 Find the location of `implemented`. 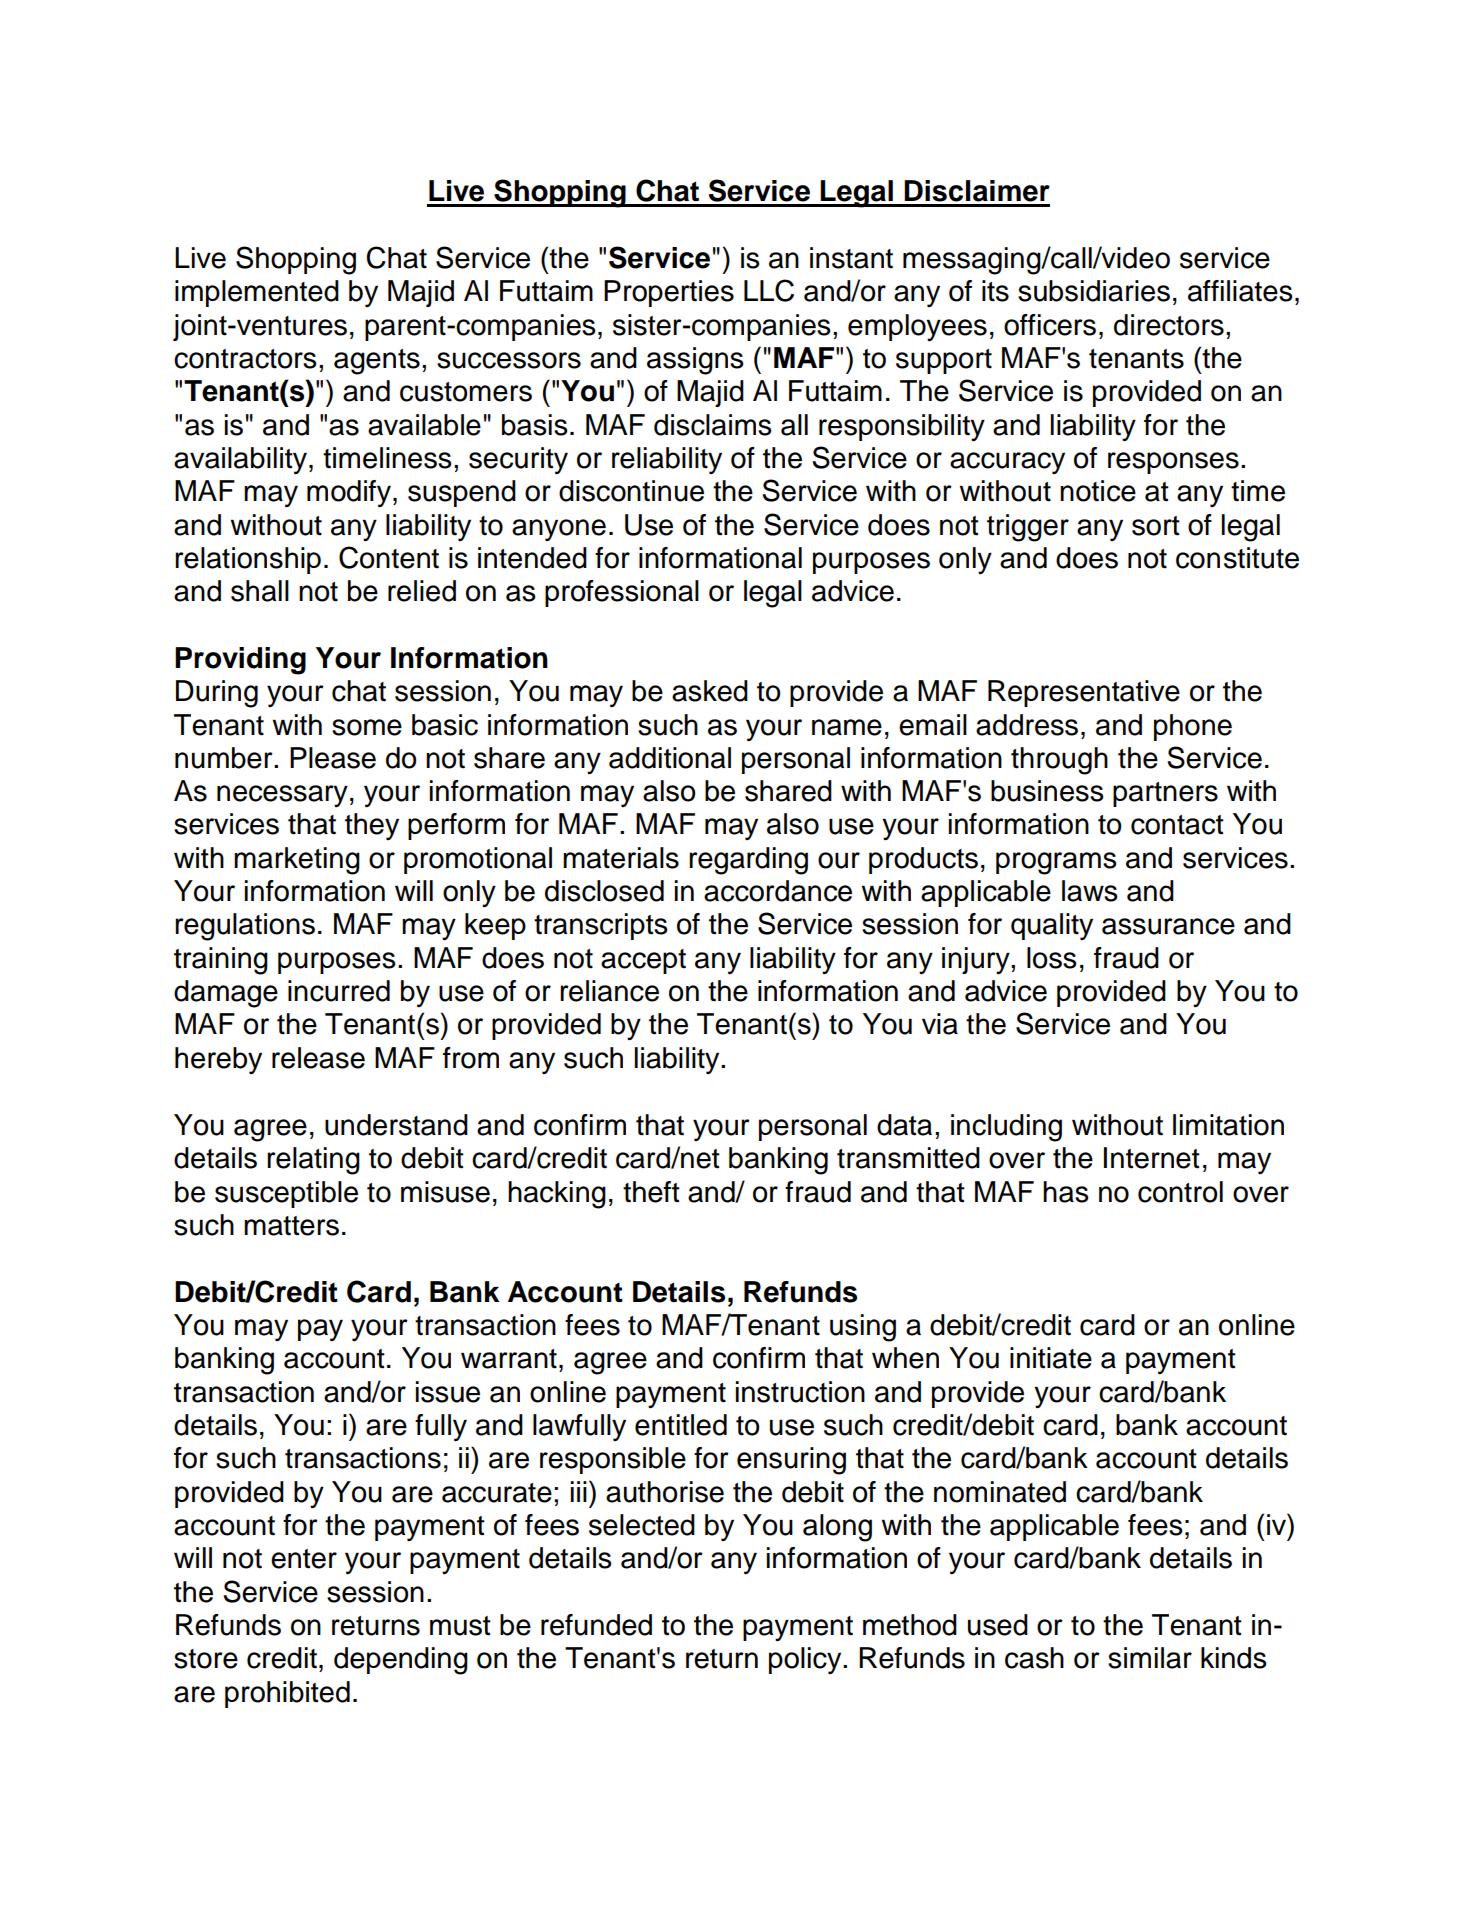

implemented is located at coordinates (257, 293).
